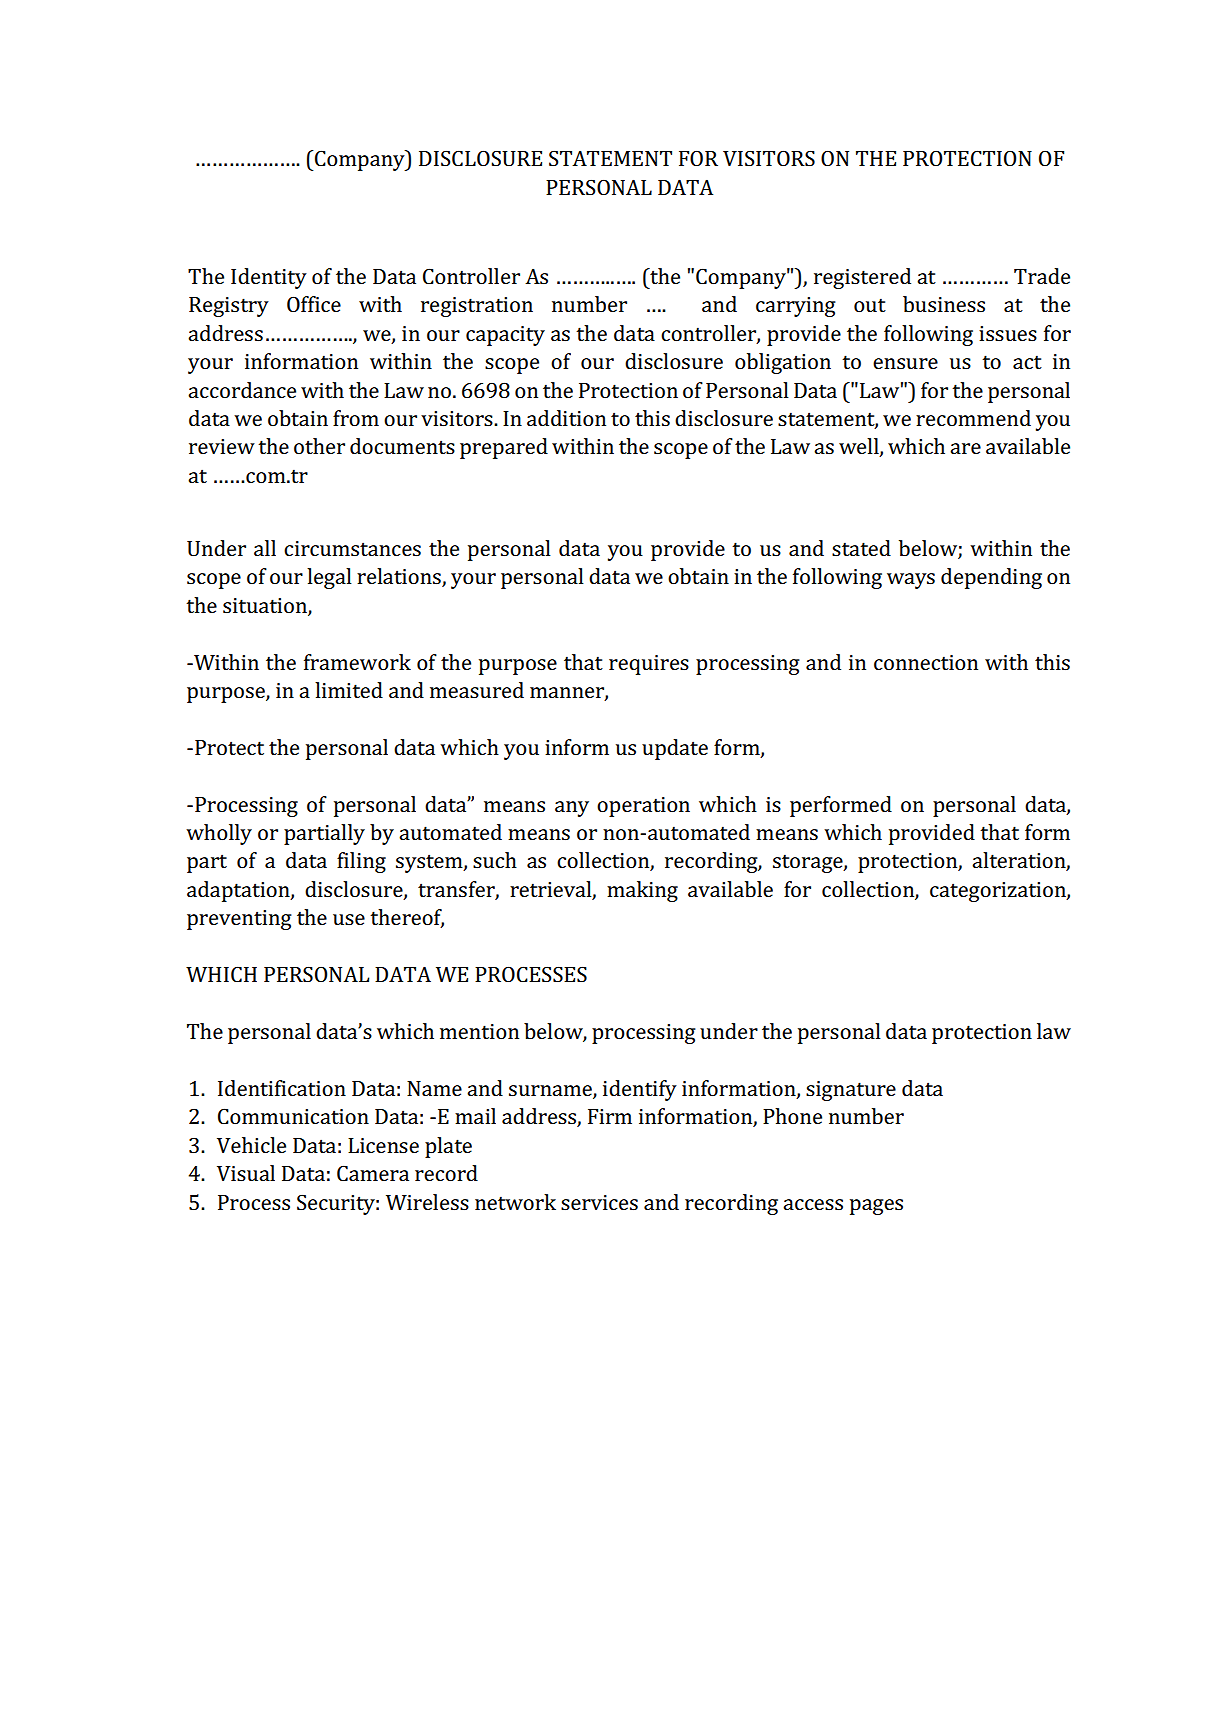  Describe the element at coordinates (675, 749) in the screenshot. I see `update` at that location.
